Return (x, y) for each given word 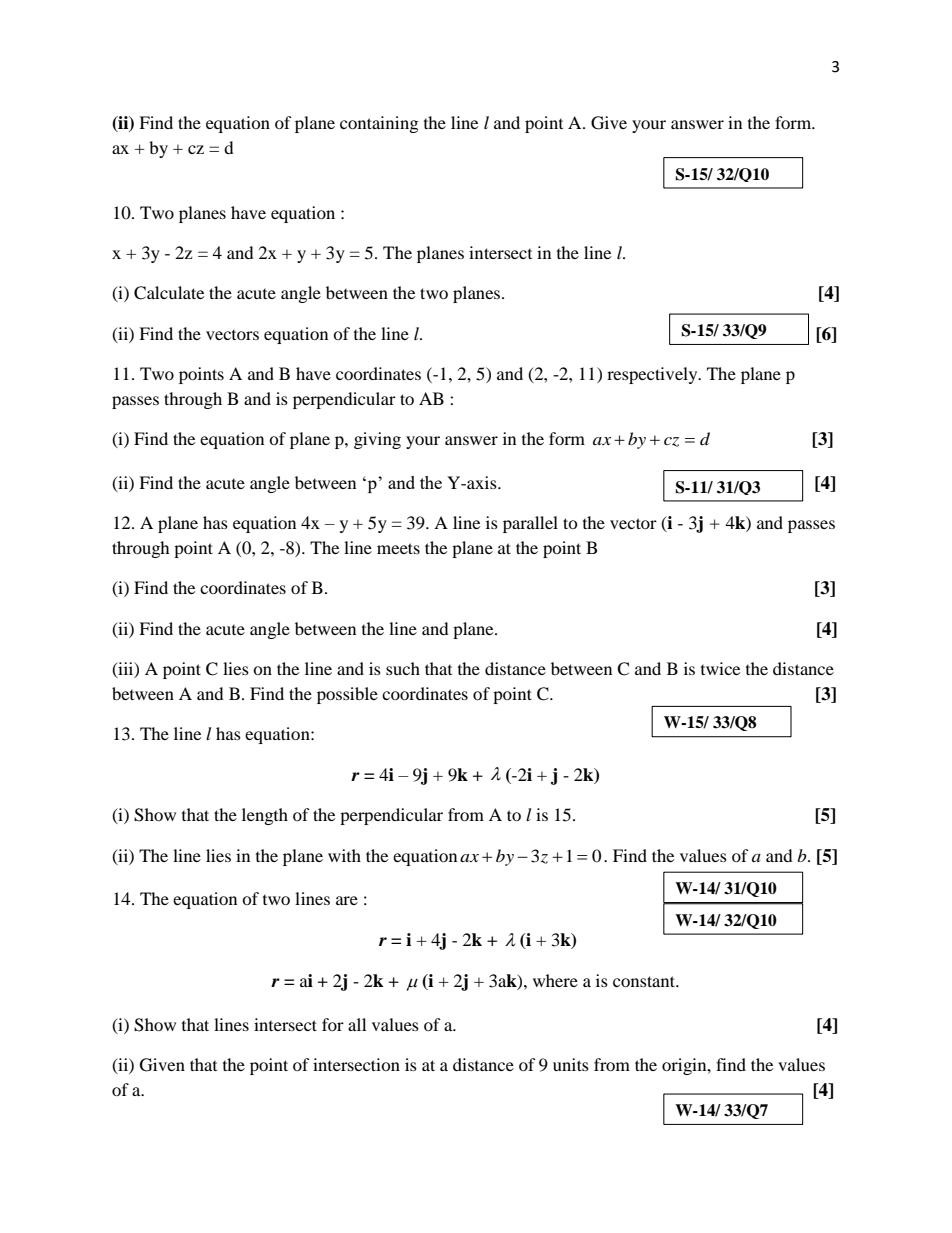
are (347, 900)
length (265, 816)
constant (645, 981)
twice (720, 668)
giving (377, 440)
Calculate (169, 293)
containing (379, 124)
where (555, 980)
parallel (530, 524)
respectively (653, 375)
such (403, 668)
